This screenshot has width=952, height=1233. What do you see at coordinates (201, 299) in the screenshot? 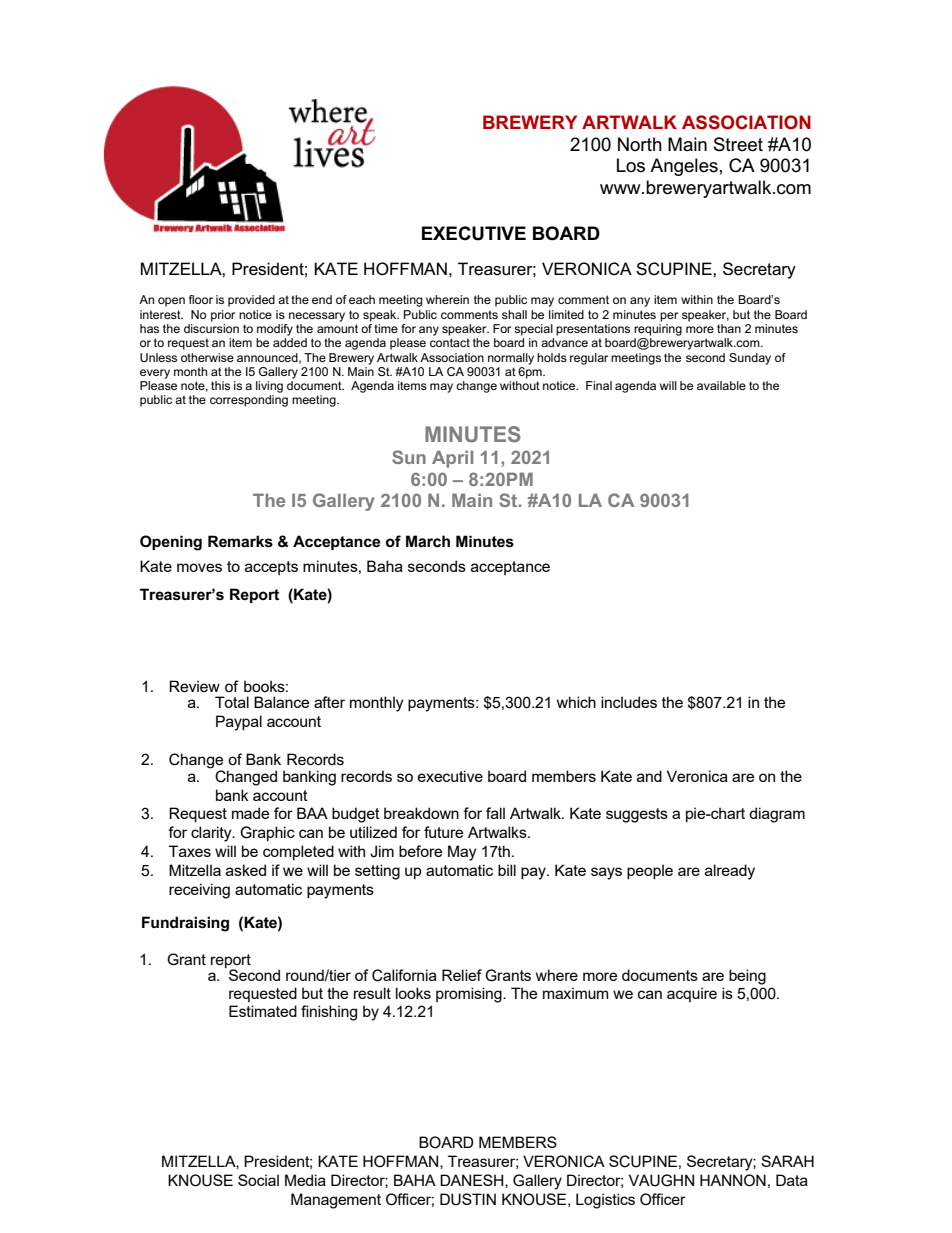
I see `floor` at bounding box center [201, 299].
